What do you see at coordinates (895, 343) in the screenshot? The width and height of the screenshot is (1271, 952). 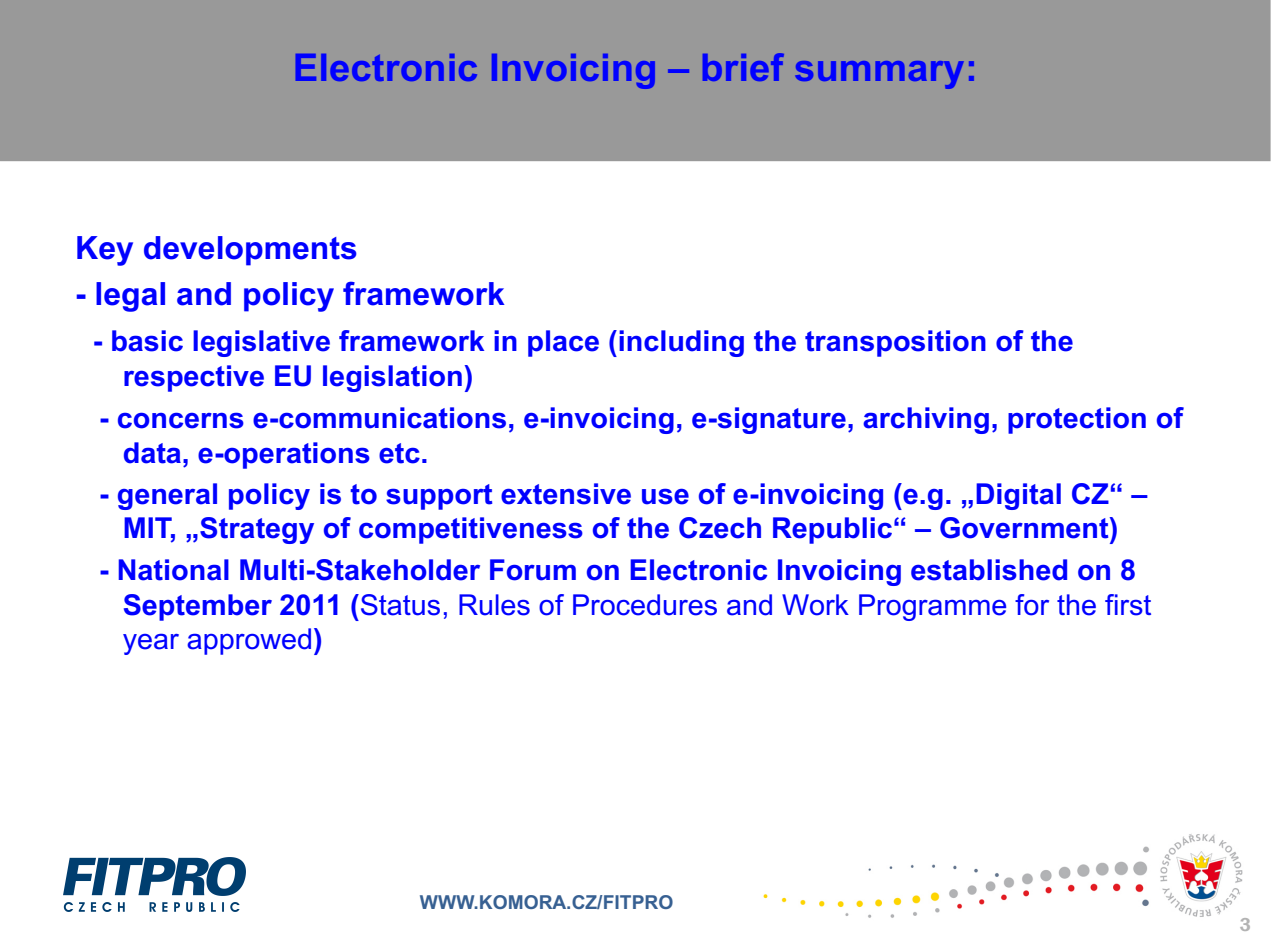 I see `transposition` at bounding box center [895, 343].
